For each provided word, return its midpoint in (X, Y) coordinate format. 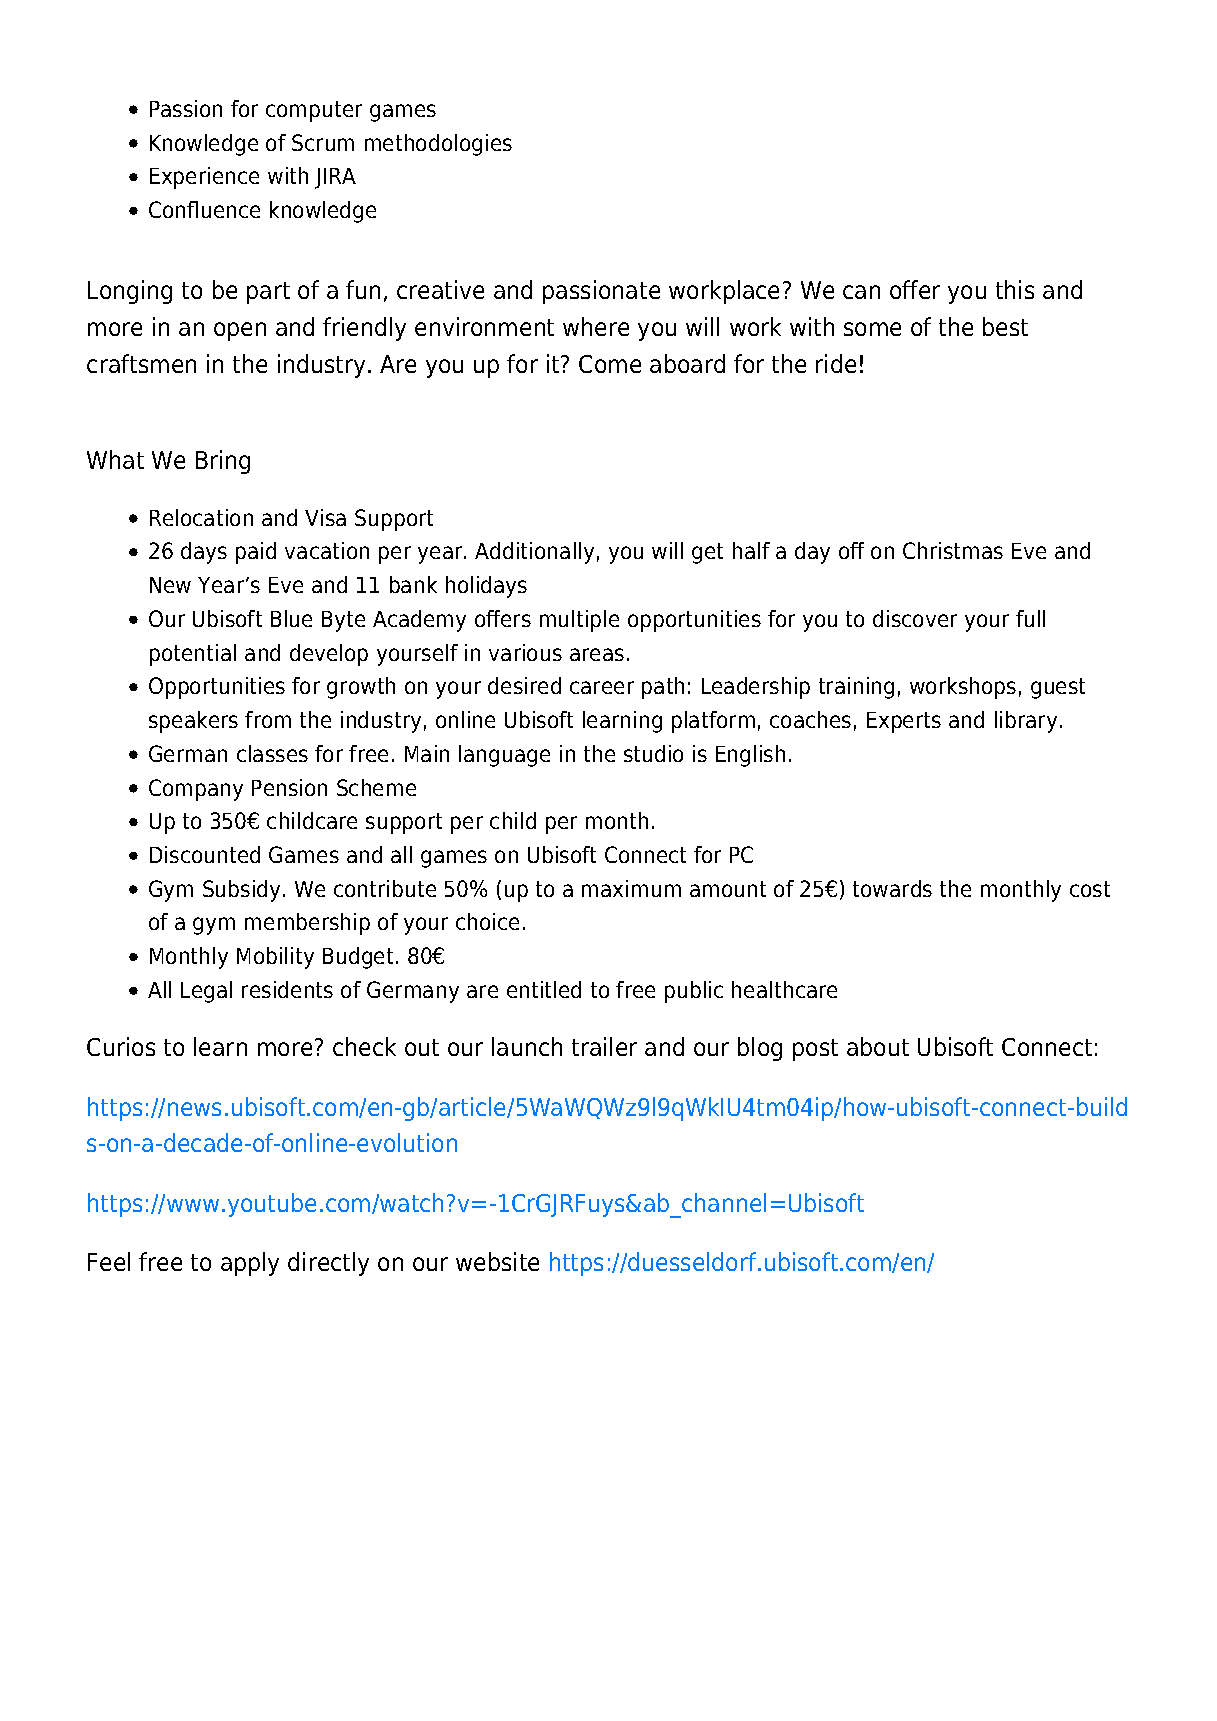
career (602, 687)
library (1026, 722)
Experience (204, 178)
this (1015, 289)
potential (193, 655)
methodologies (438, 145)
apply (250, 1264)
